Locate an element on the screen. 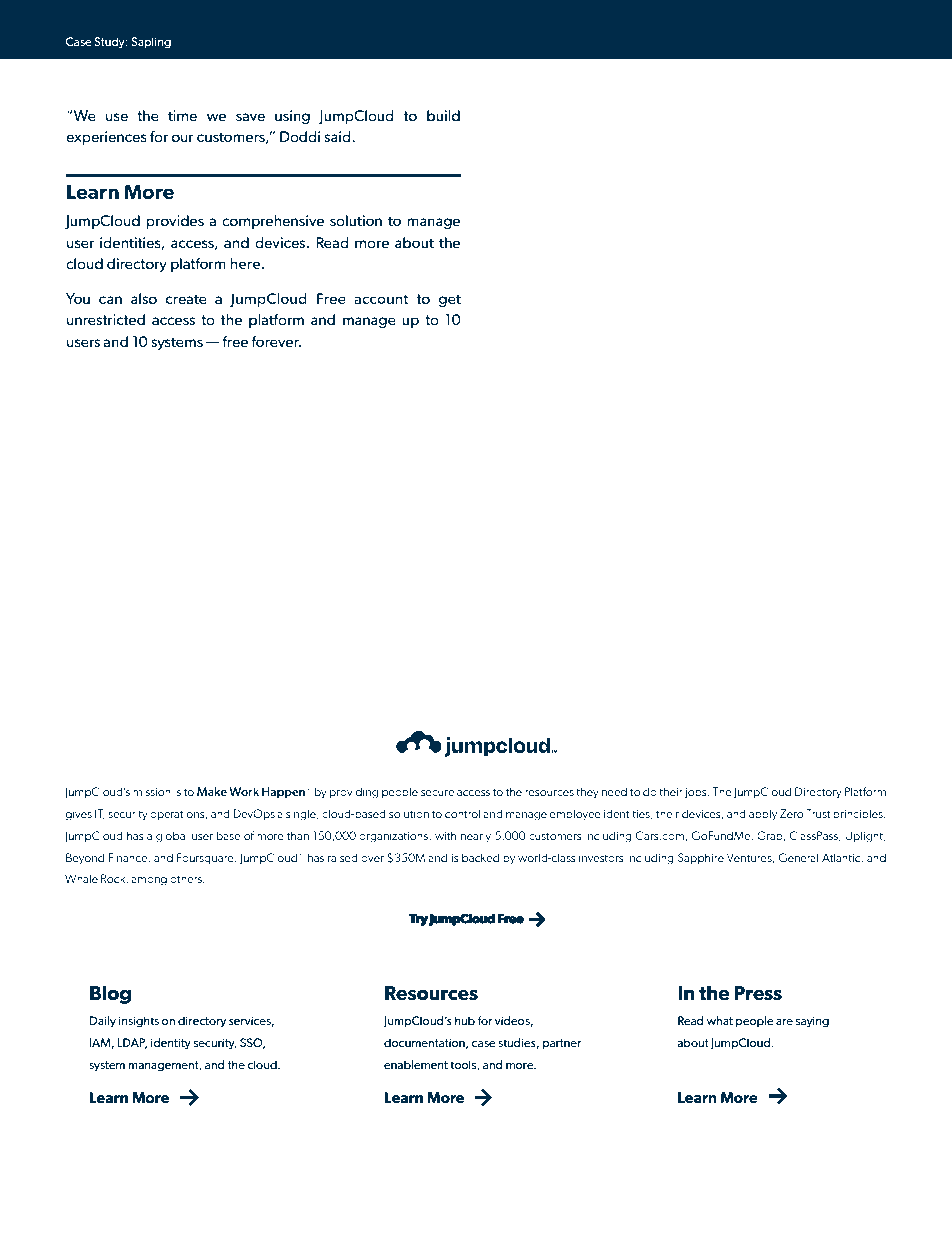 This screenshot has width=952, height=1233. mission is located at coordinates (152, 791).
